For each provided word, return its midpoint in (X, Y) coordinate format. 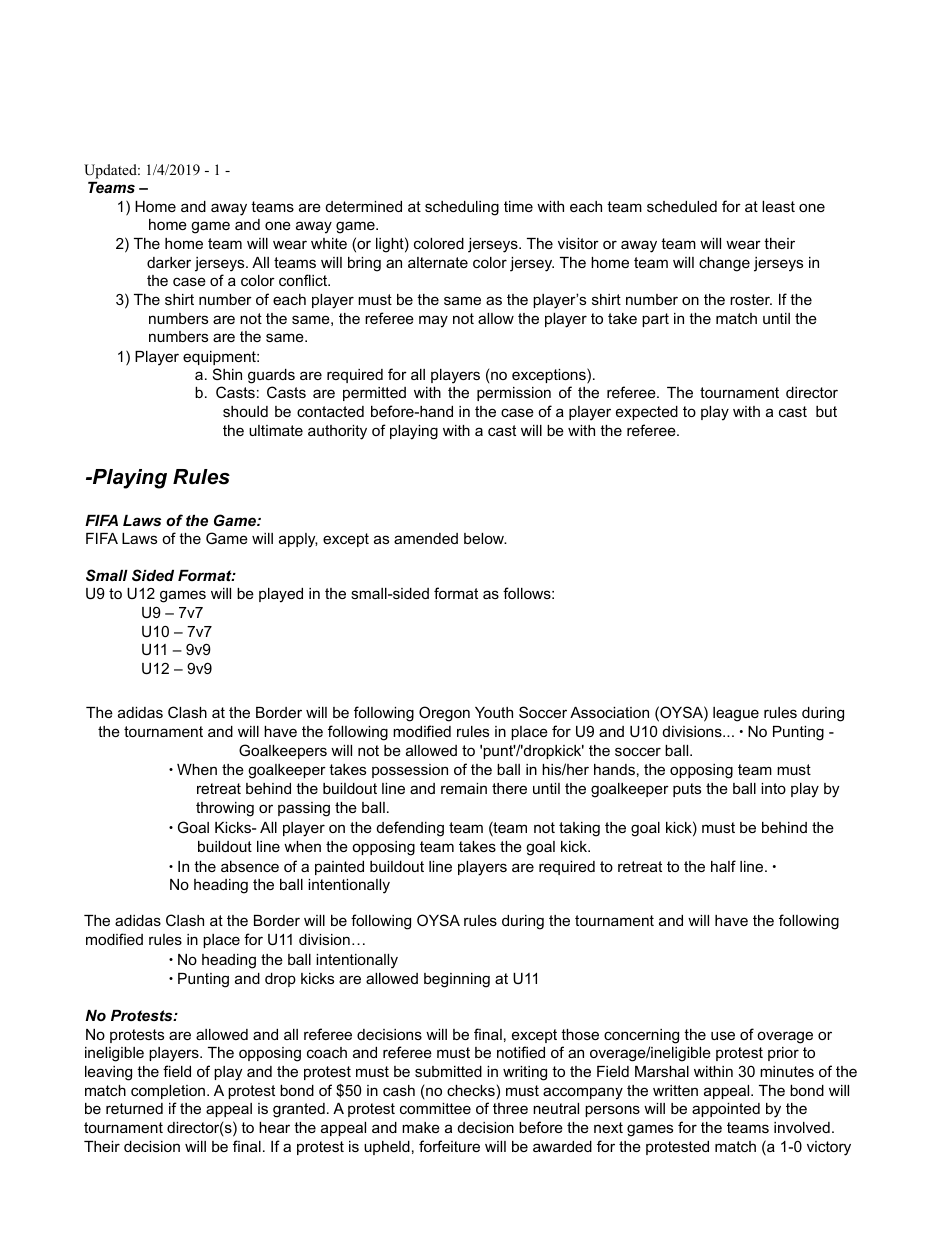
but (826, 411)
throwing (225, 809)
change (724, 264)
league (736, 714)
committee (435, 1108)
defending (410, 829)
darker (169, 262)
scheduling (462, 208)
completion (169, 1092)
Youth (494, 712)
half (723, 866)
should (245, 411)
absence (250, 866)
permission (514, 394)
